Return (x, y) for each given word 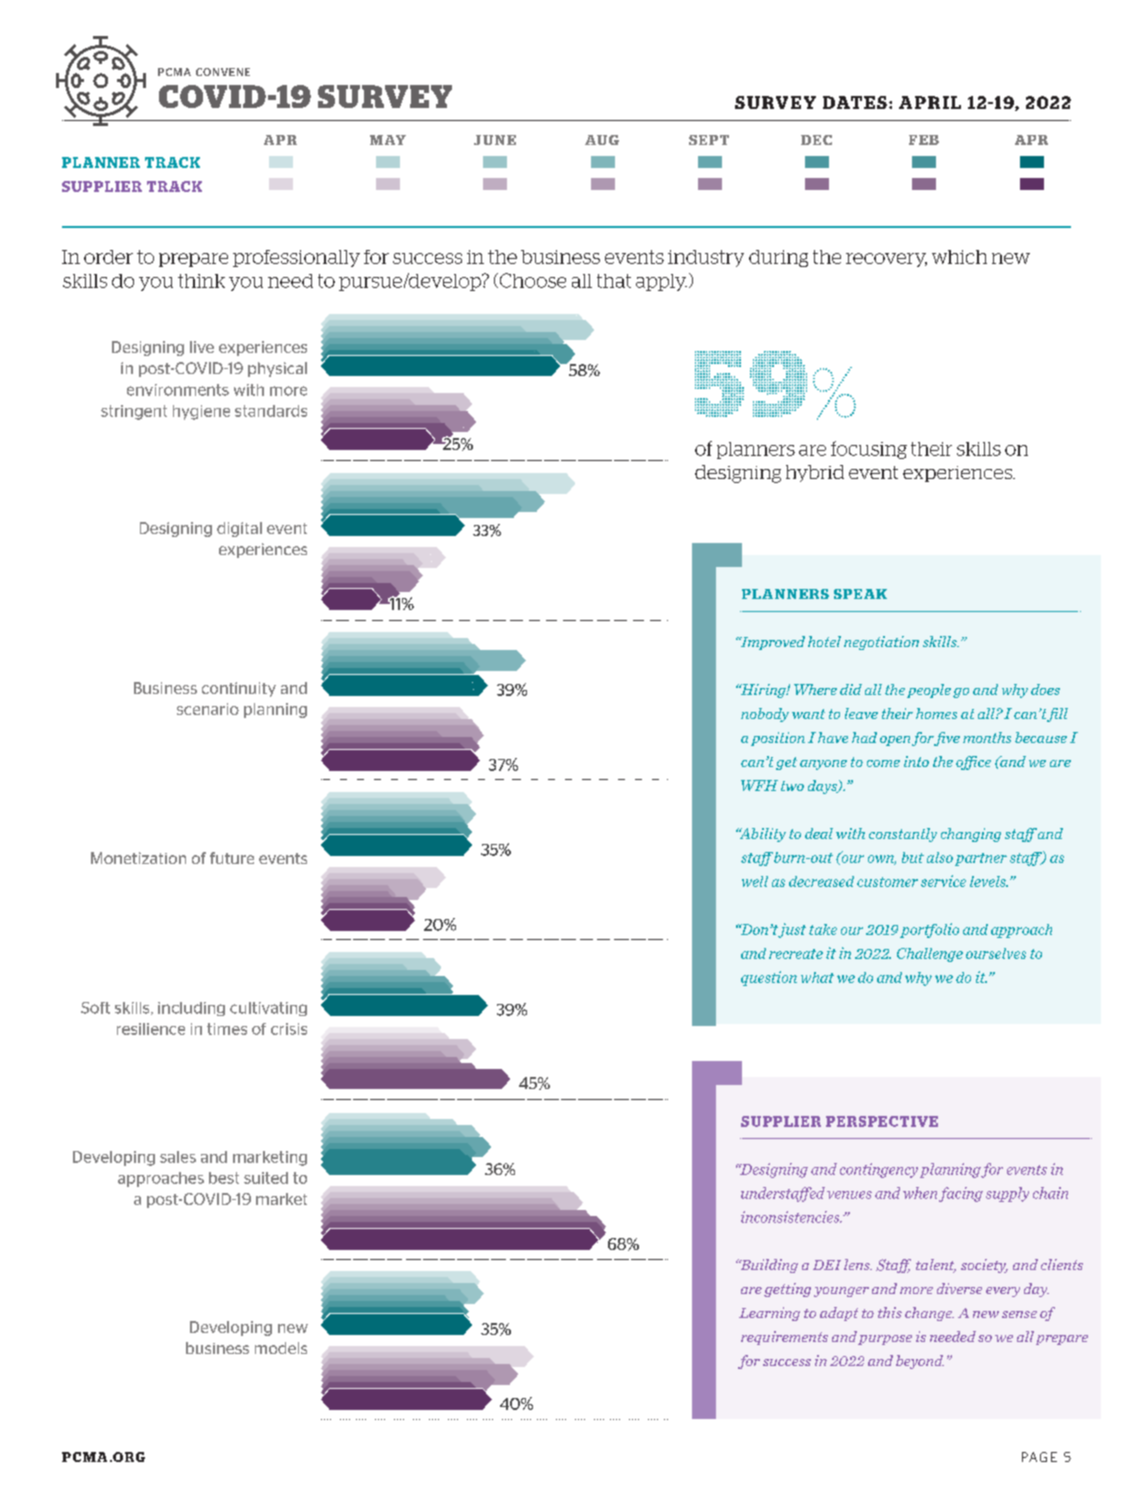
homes (936, 713)
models (281, 1348)
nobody (765, 715)
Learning (769, 1314)
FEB (924, 140)
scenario (208, 709)
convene (223, 72)
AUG (602, 140)
